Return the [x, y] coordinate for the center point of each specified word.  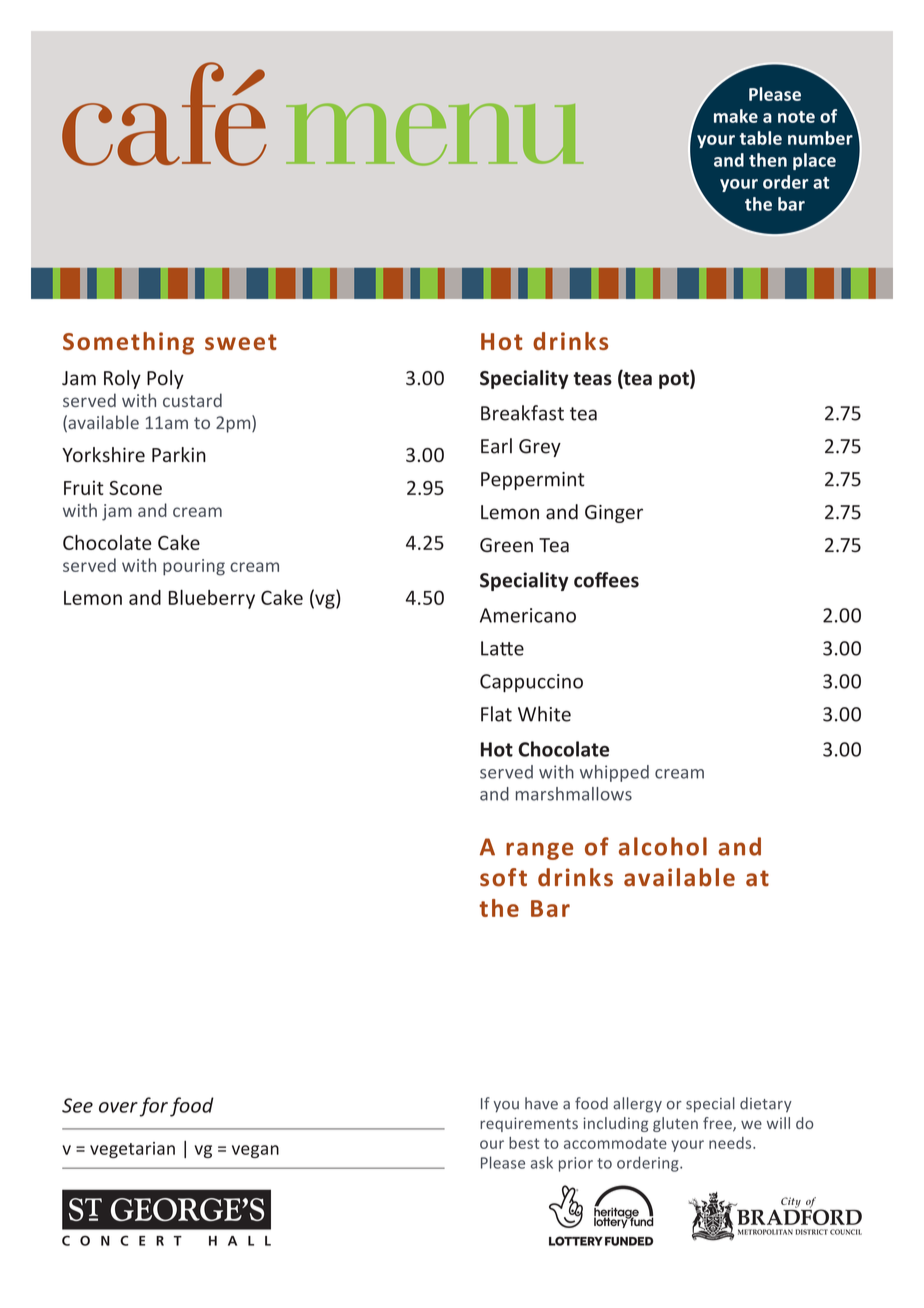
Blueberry [212, 599]
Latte [502, 648]
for [154, 1107]
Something [128, 343]
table [760, 138]
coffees [606, 580]
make [736, 116]
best [524, 1143]
